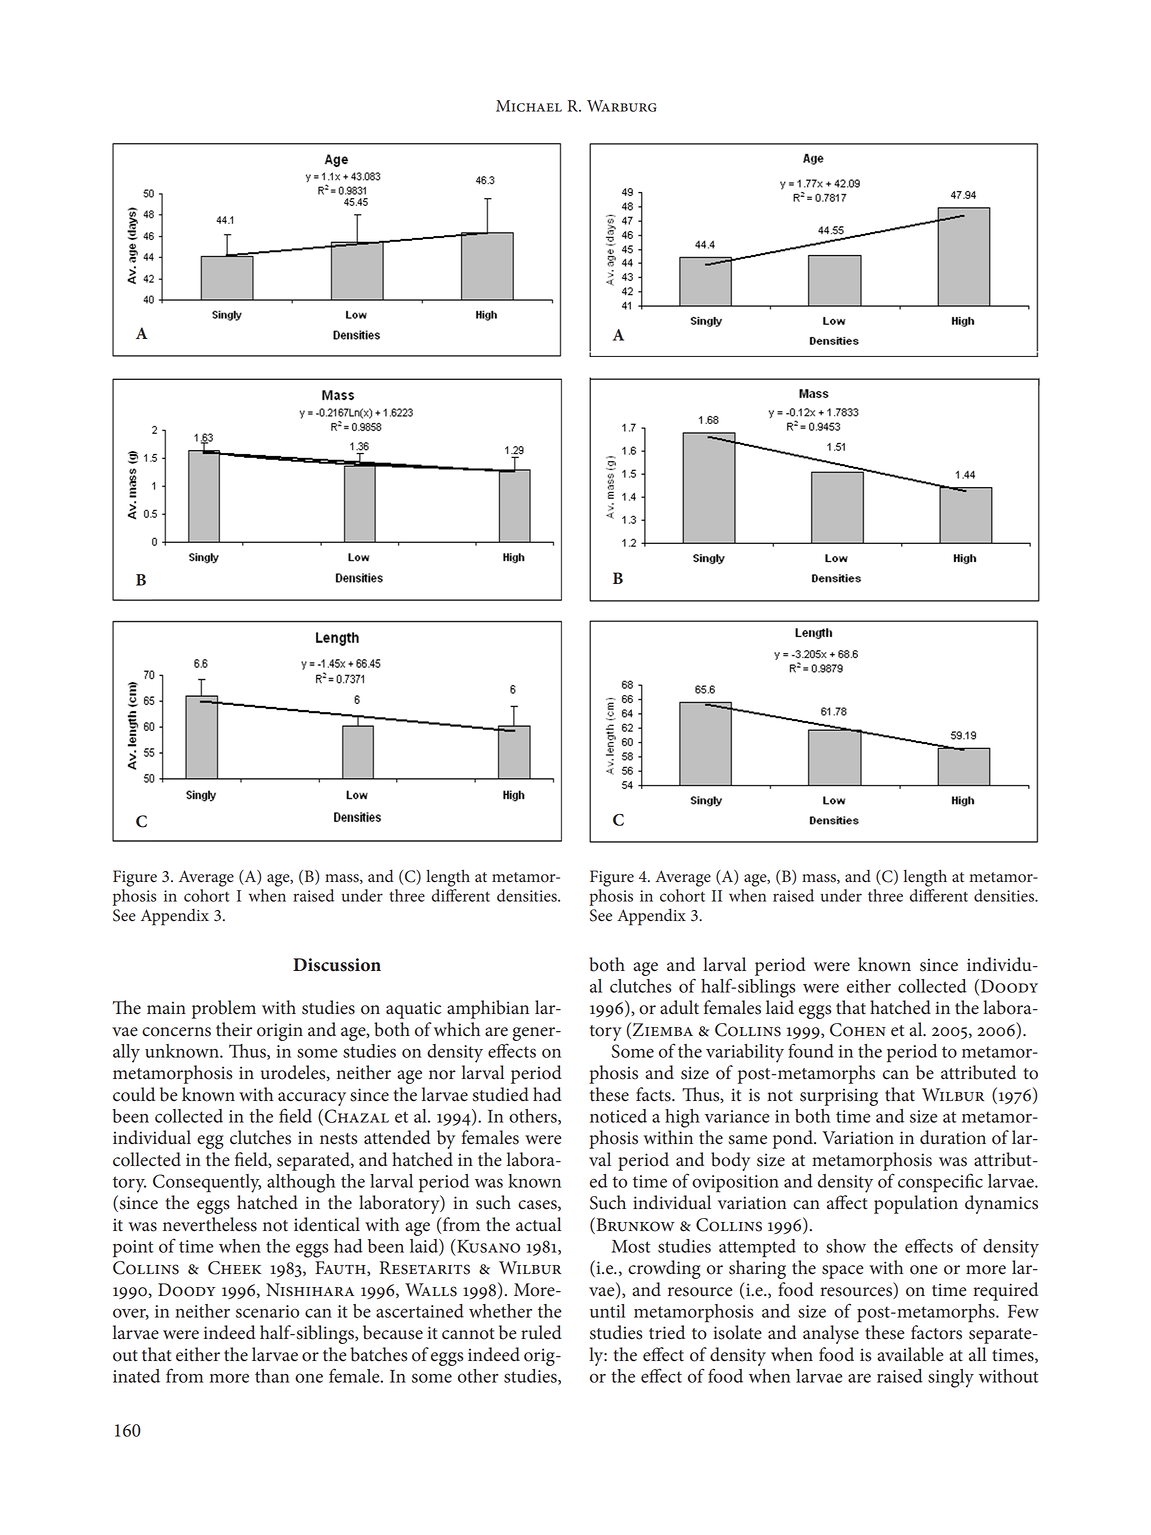 The width and height of the screenshot is (1151, 1535). I want to click on Warburg, so click(622, 106).
